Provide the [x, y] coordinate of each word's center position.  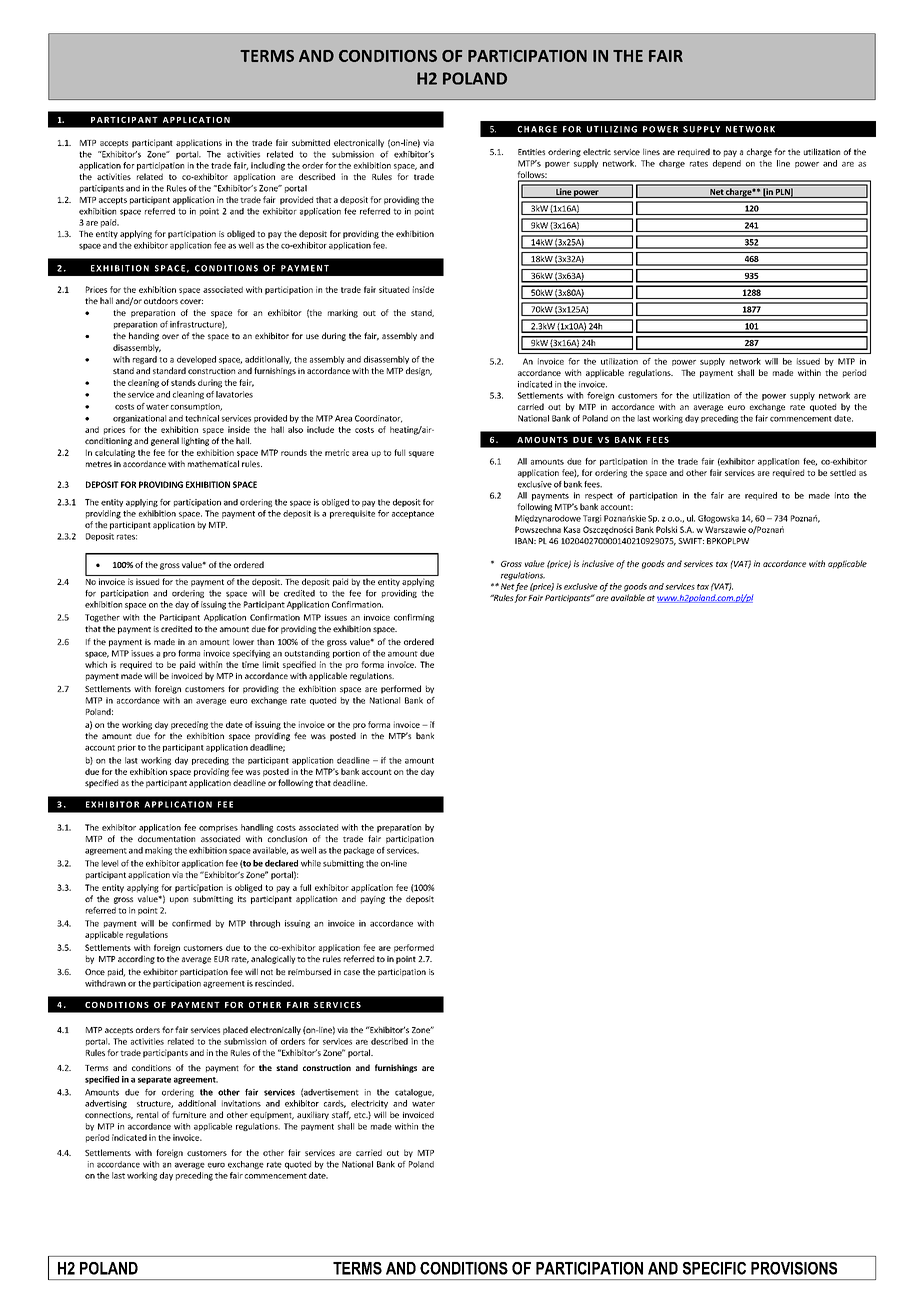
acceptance [413, 515]
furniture [189, 1114]
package [359, 851]
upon [179, 900]
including [268, 166]
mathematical [213, 463]
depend [727, 164]
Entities [531, 152]
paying [373, 900]
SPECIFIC [714, 1268]
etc [361, 1115]
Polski [666, 529]
